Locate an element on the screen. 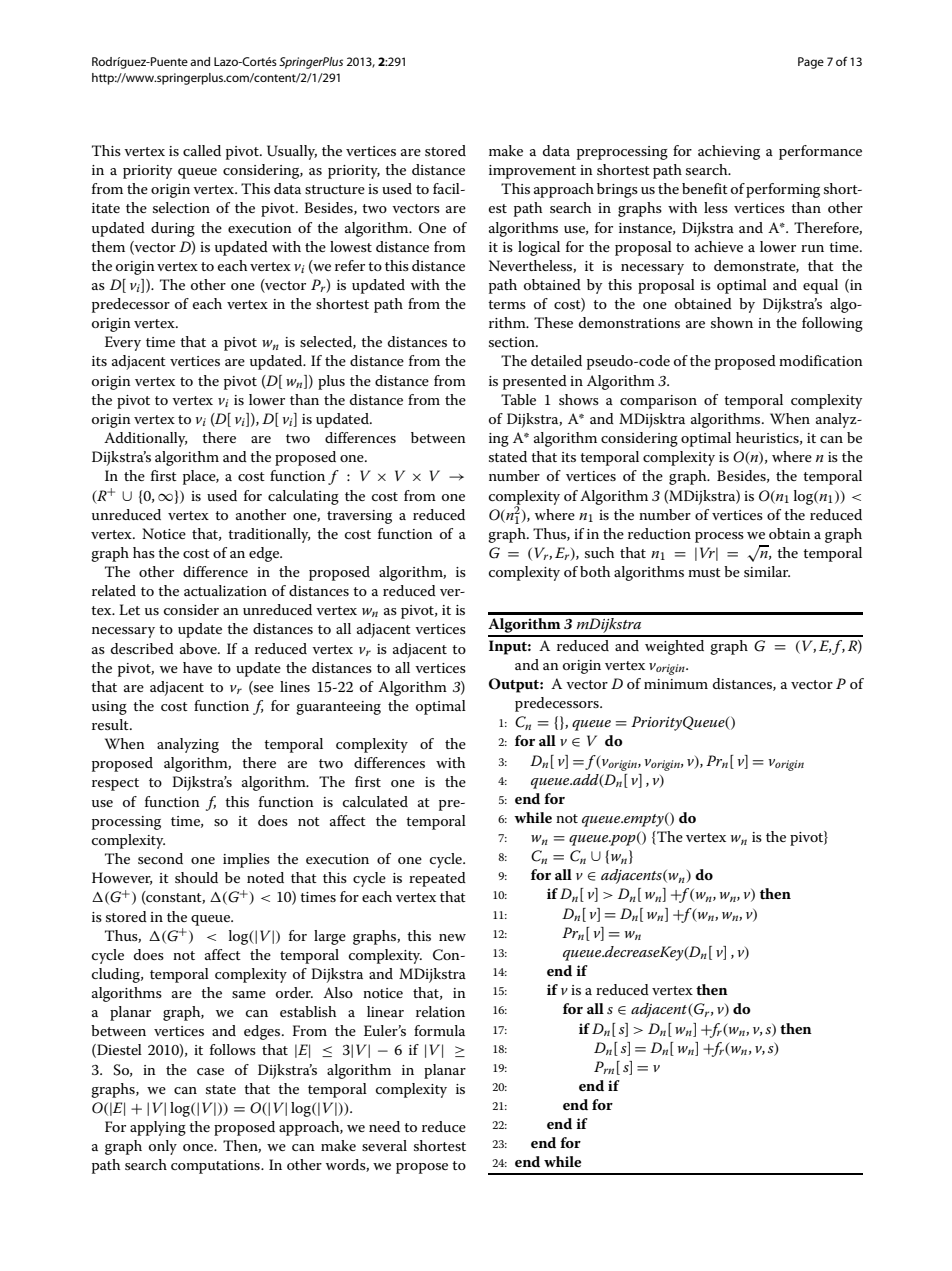 This screenshot has width=952, height=1271. above is located at coordinates (199, 648).
